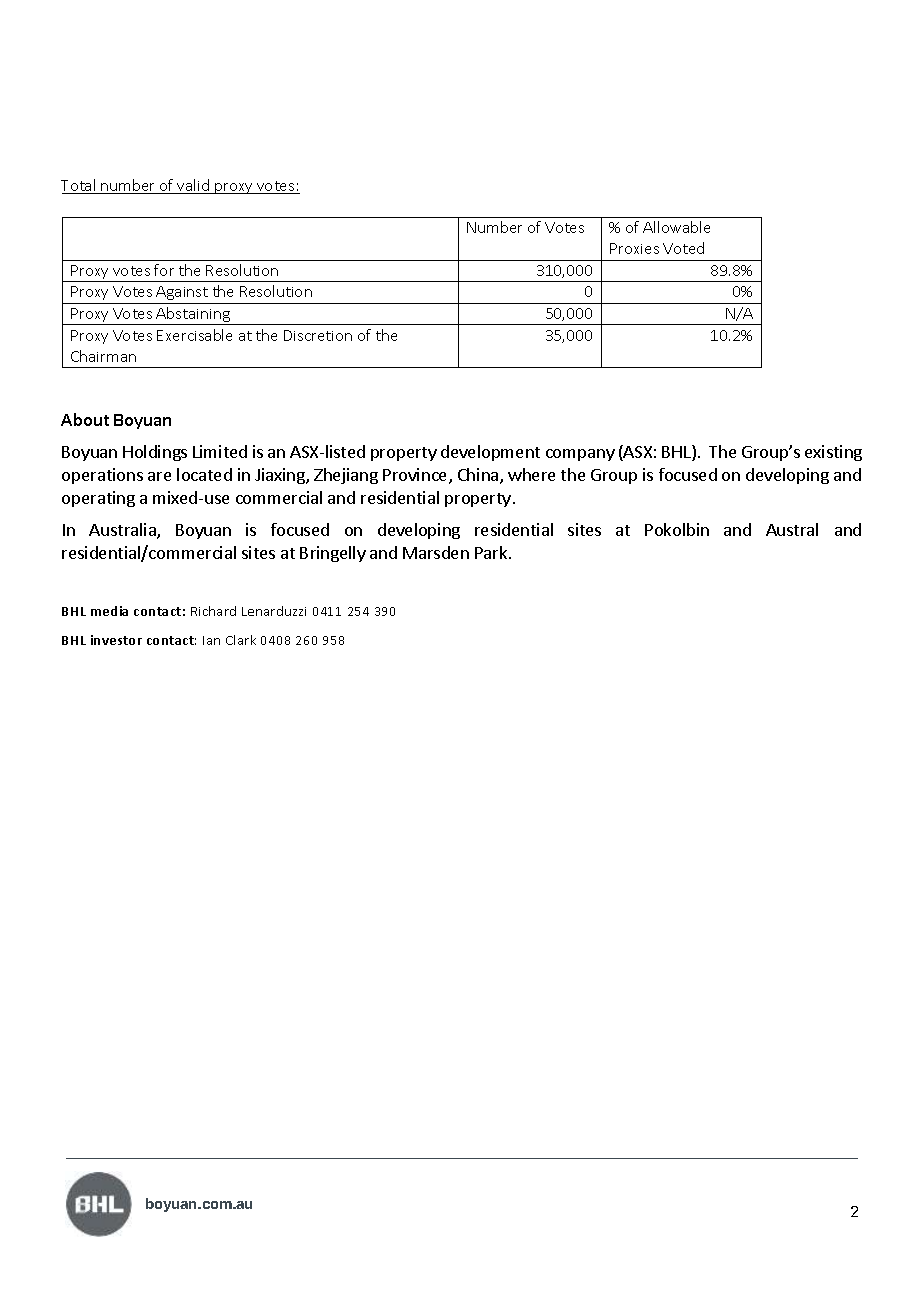 This screenshot has width=924, height=1309. What do you see at coordinates (213, 611) in the screenshot?
I see `Richard` at bounding box center [213, 611].
